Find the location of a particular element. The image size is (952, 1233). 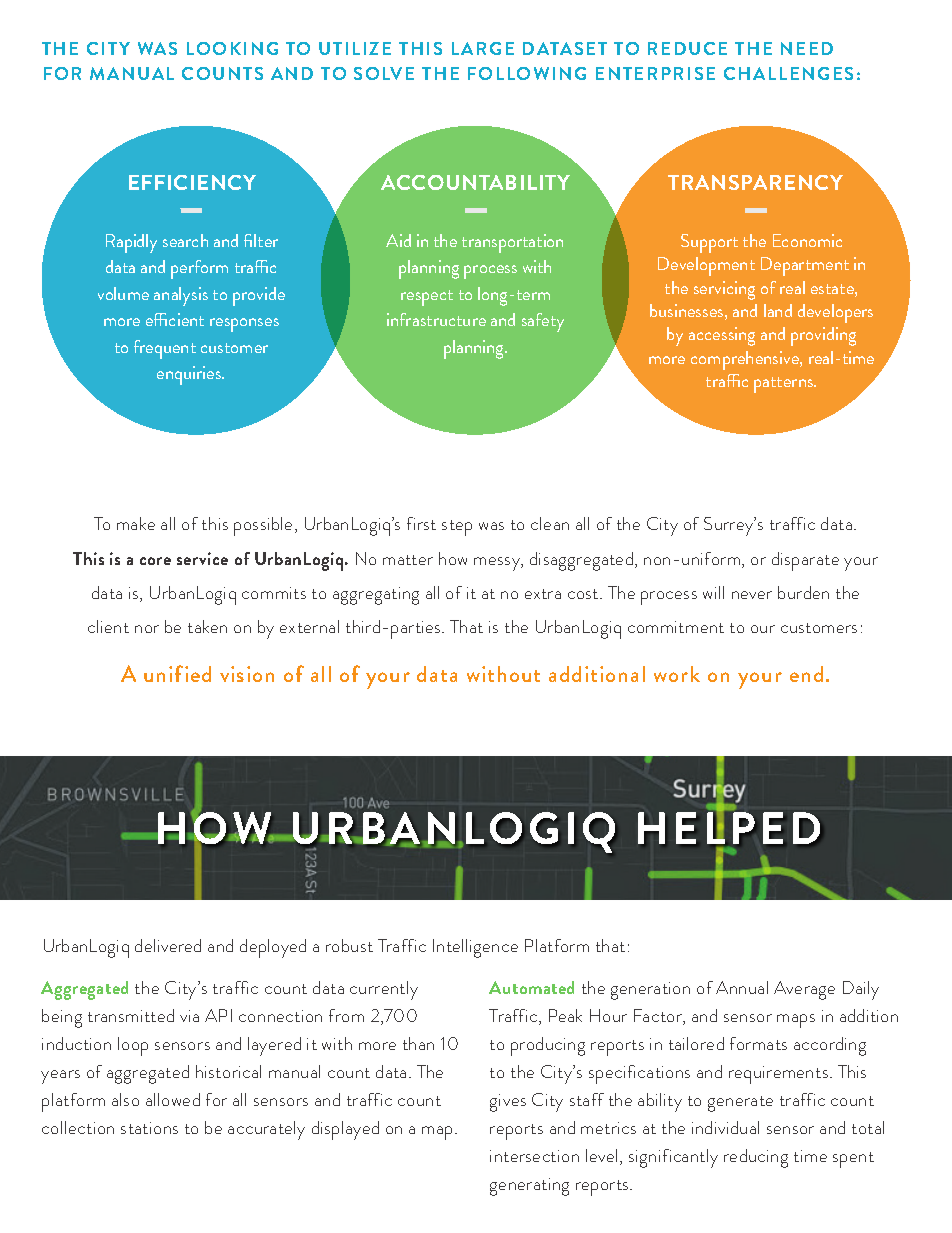

enquiries is located at coordinates (190, 375).
